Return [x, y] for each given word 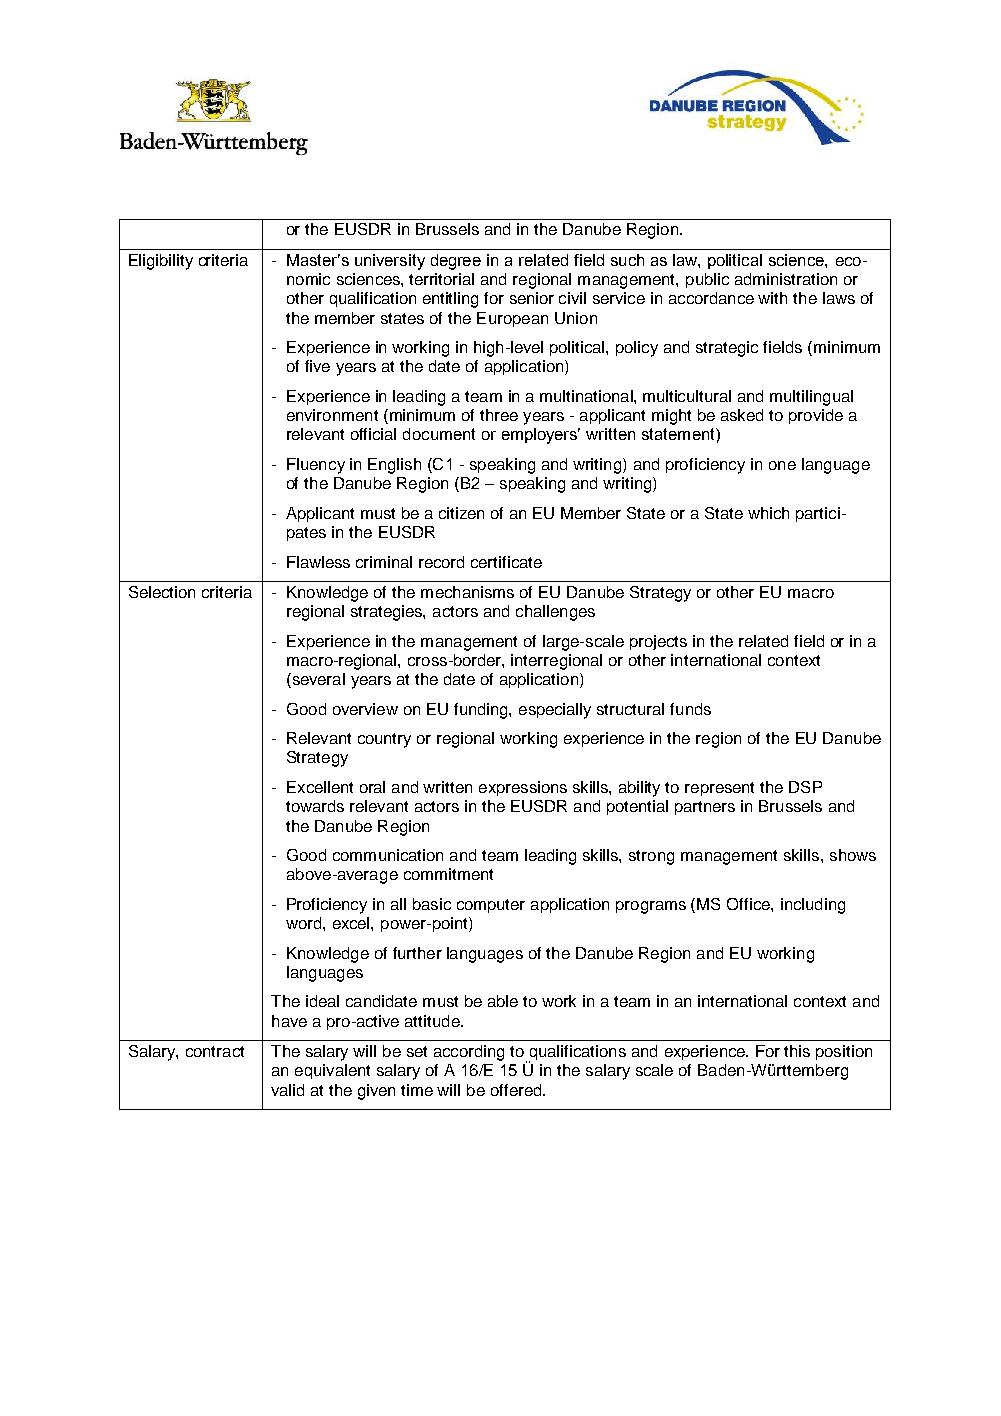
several [317, 680]
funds [690, 709]
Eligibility [161, 262]
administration [786, 279]
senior [532, 298]
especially [555, 711]
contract [215, 1051]
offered [517, 1090]
